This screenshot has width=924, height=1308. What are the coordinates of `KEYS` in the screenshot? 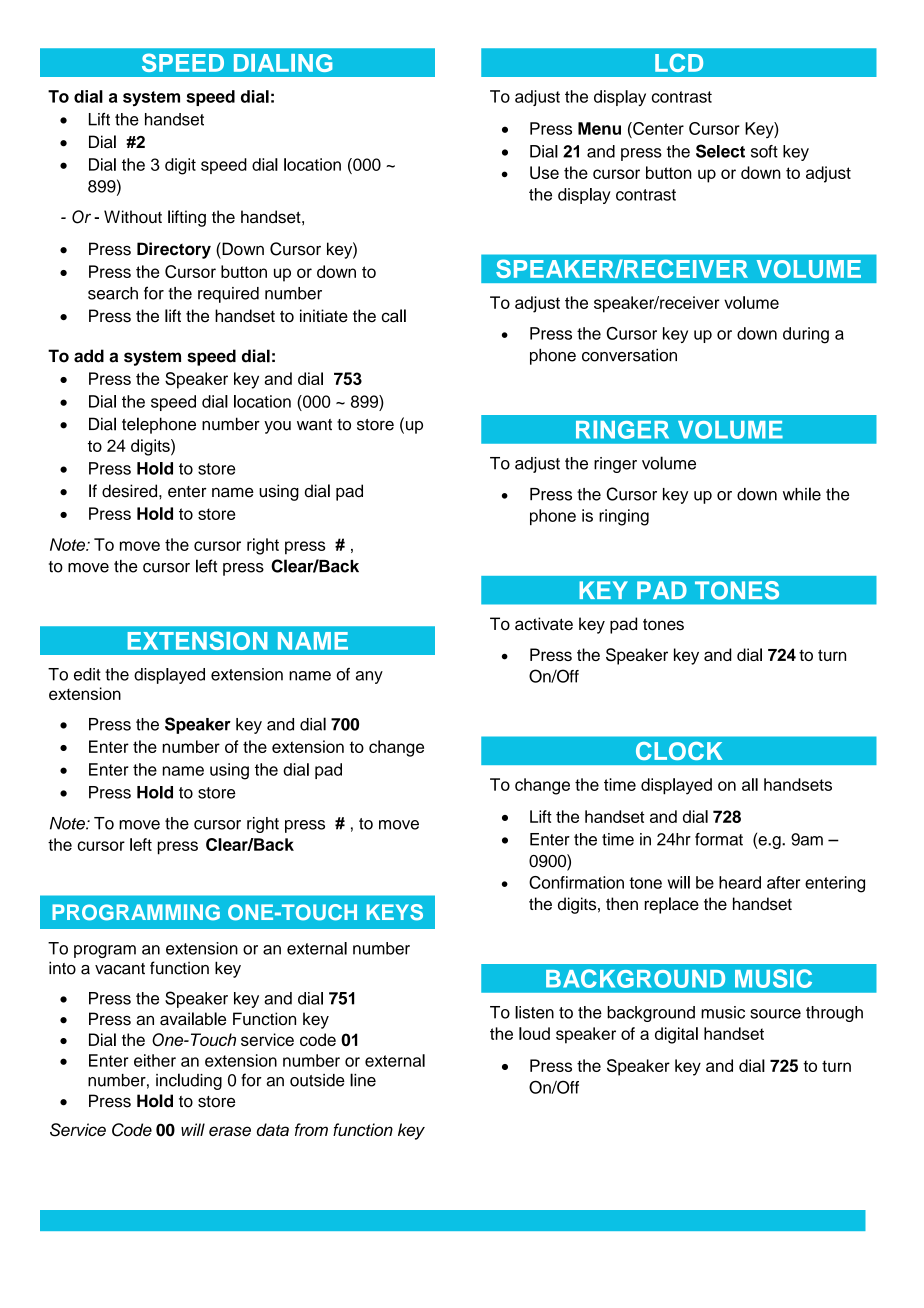 It's located at (395, 912).
